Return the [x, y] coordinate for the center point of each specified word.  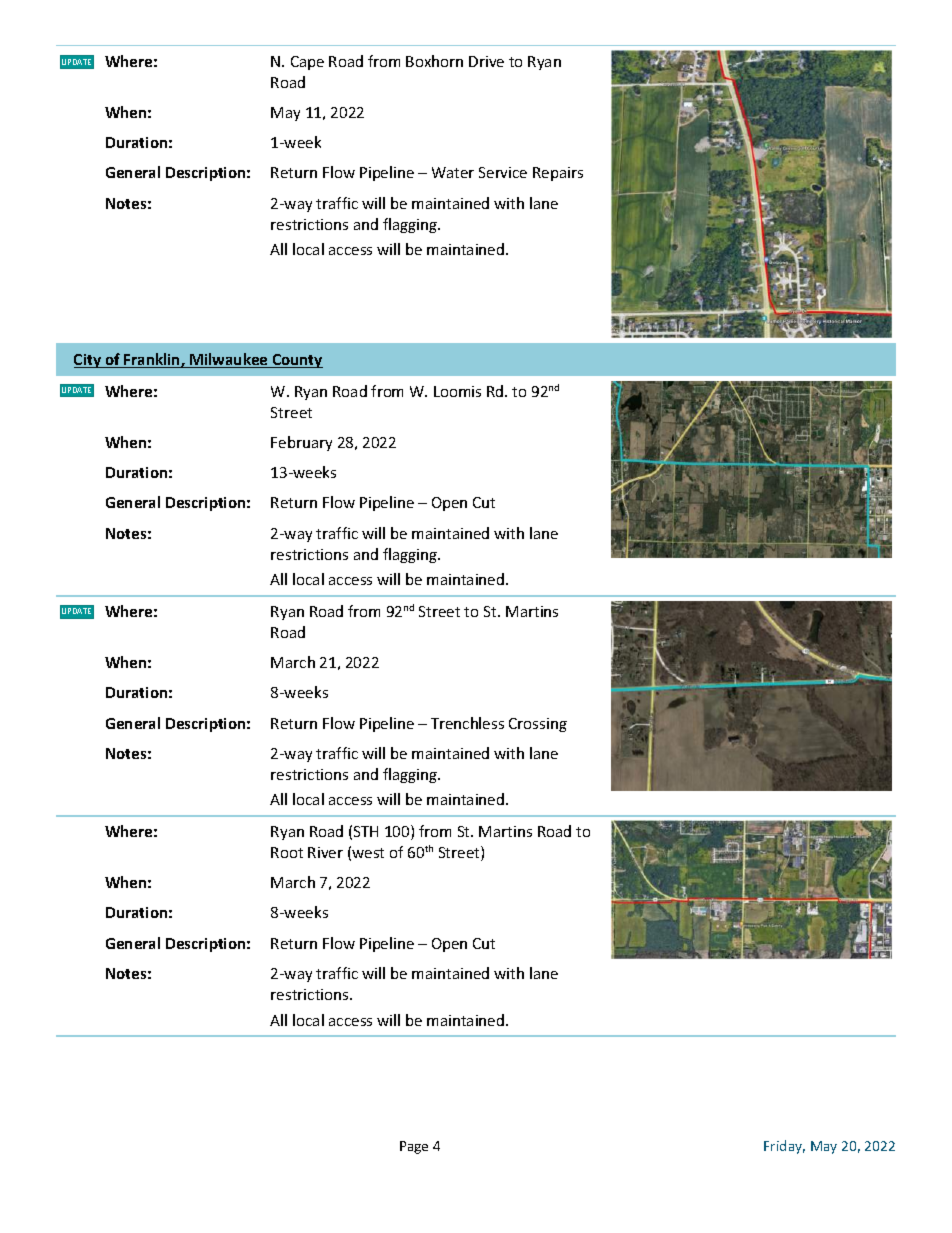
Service [503, 172]
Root [287, 852]
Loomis [457, 391]
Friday [784, 1147]
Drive [486, 61]
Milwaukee [229, 360]
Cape [307, 63]
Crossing [538, 725]
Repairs [558, 174]
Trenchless [467, 723]
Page [414, 1147]
